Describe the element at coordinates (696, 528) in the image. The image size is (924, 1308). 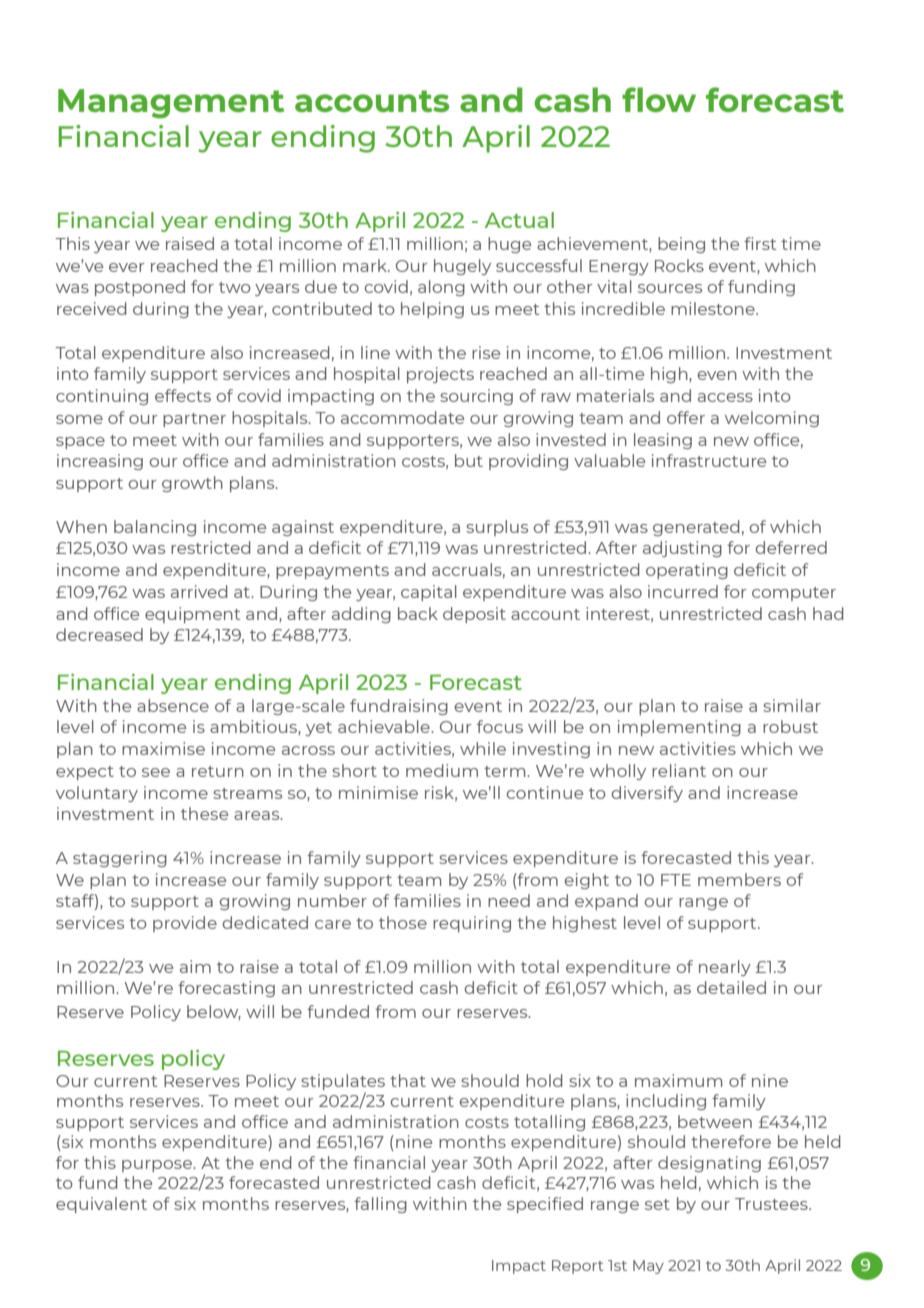
I see `generated` at that location.
